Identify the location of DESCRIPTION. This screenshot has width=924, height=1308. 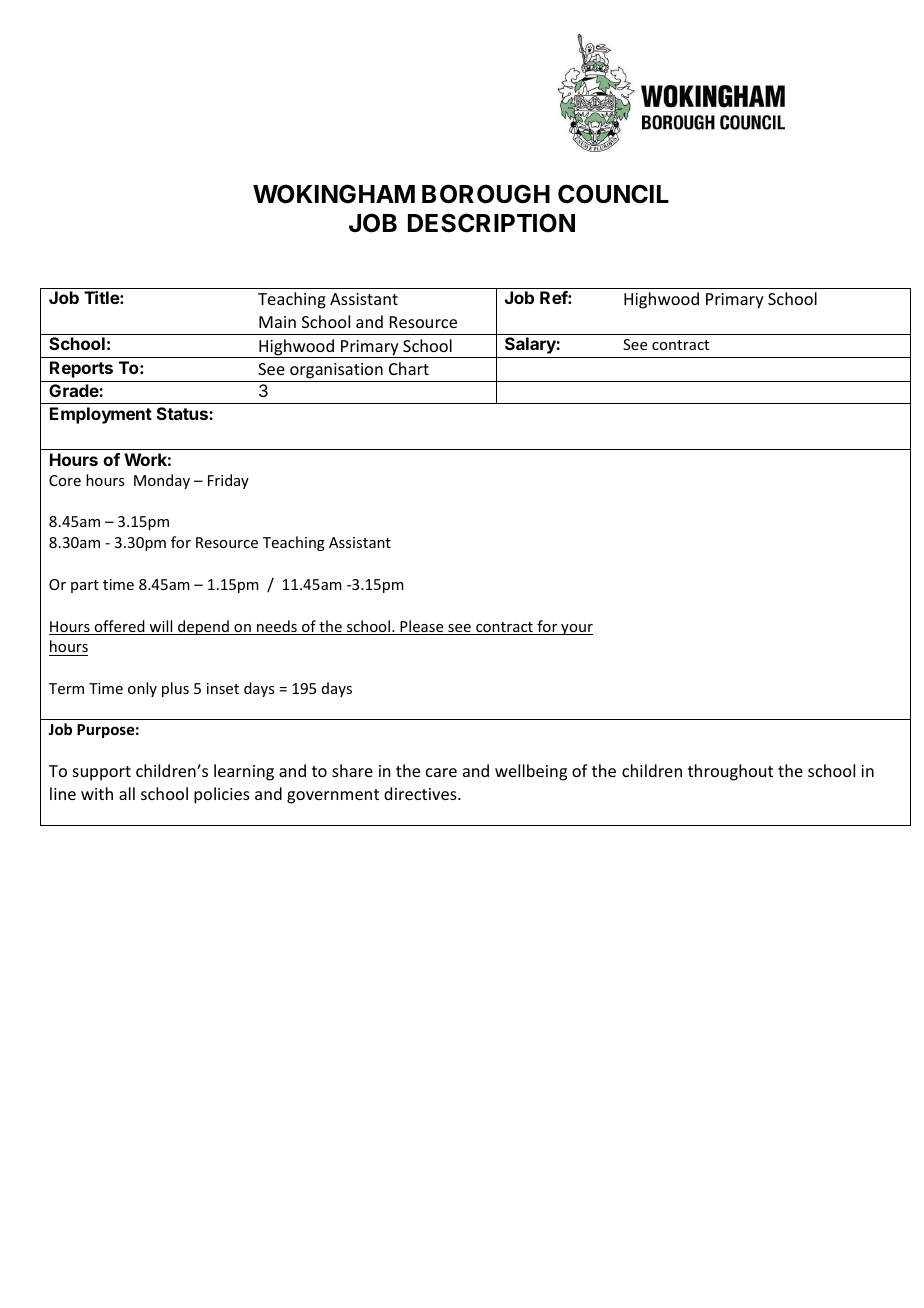
(491, 223).
